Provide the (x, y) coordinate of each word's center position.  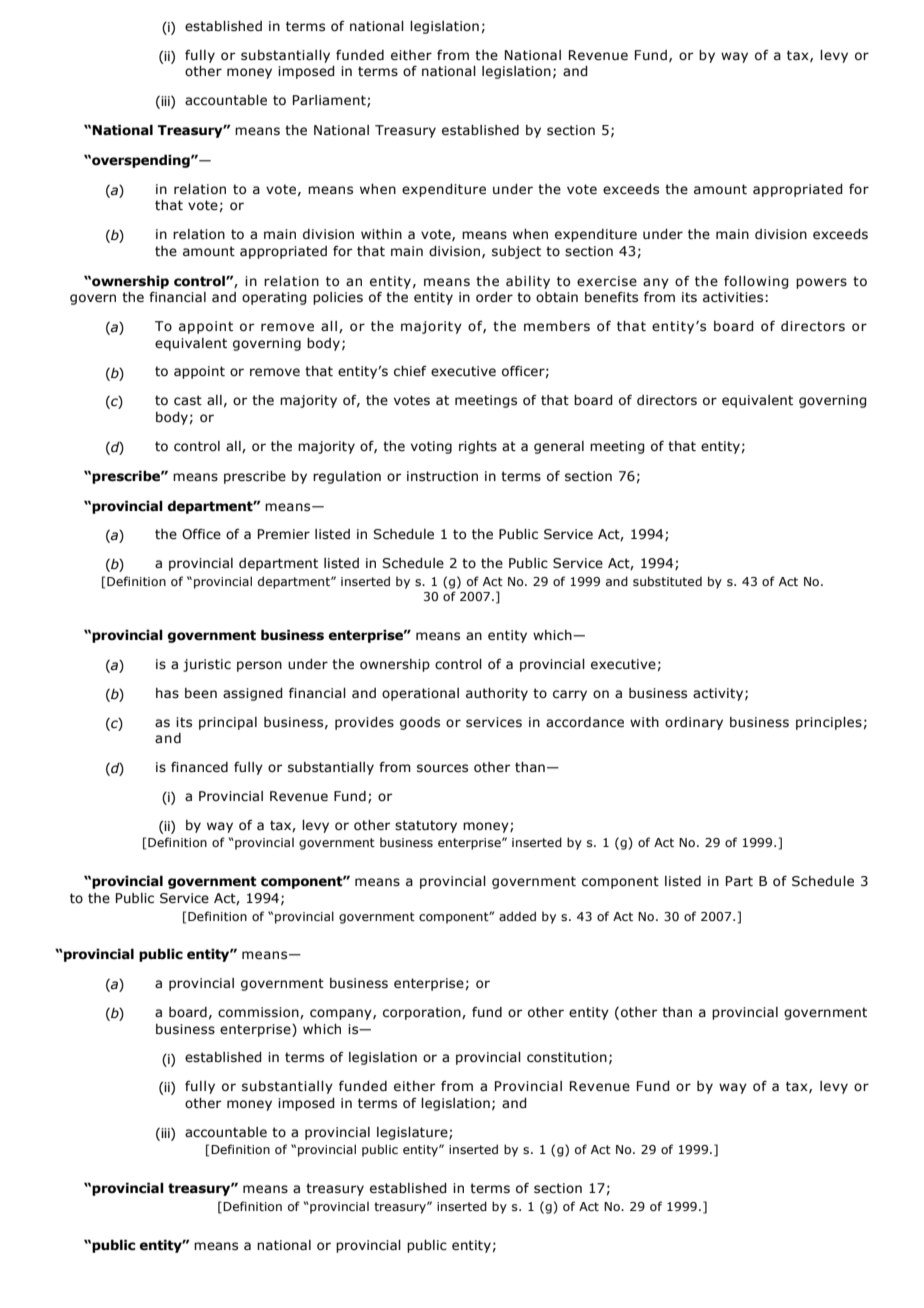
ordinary (694, 723)
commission (259, 1013)
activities (734, 297)
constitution (567, 1057)
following (756, 282)
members (557, 326)
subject (516, 252)
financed (199, 767)
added (517, 916)
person (259, 666)
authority (497, 694)
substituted (667, 581)
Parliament (330, 101)
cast (188, 400)
